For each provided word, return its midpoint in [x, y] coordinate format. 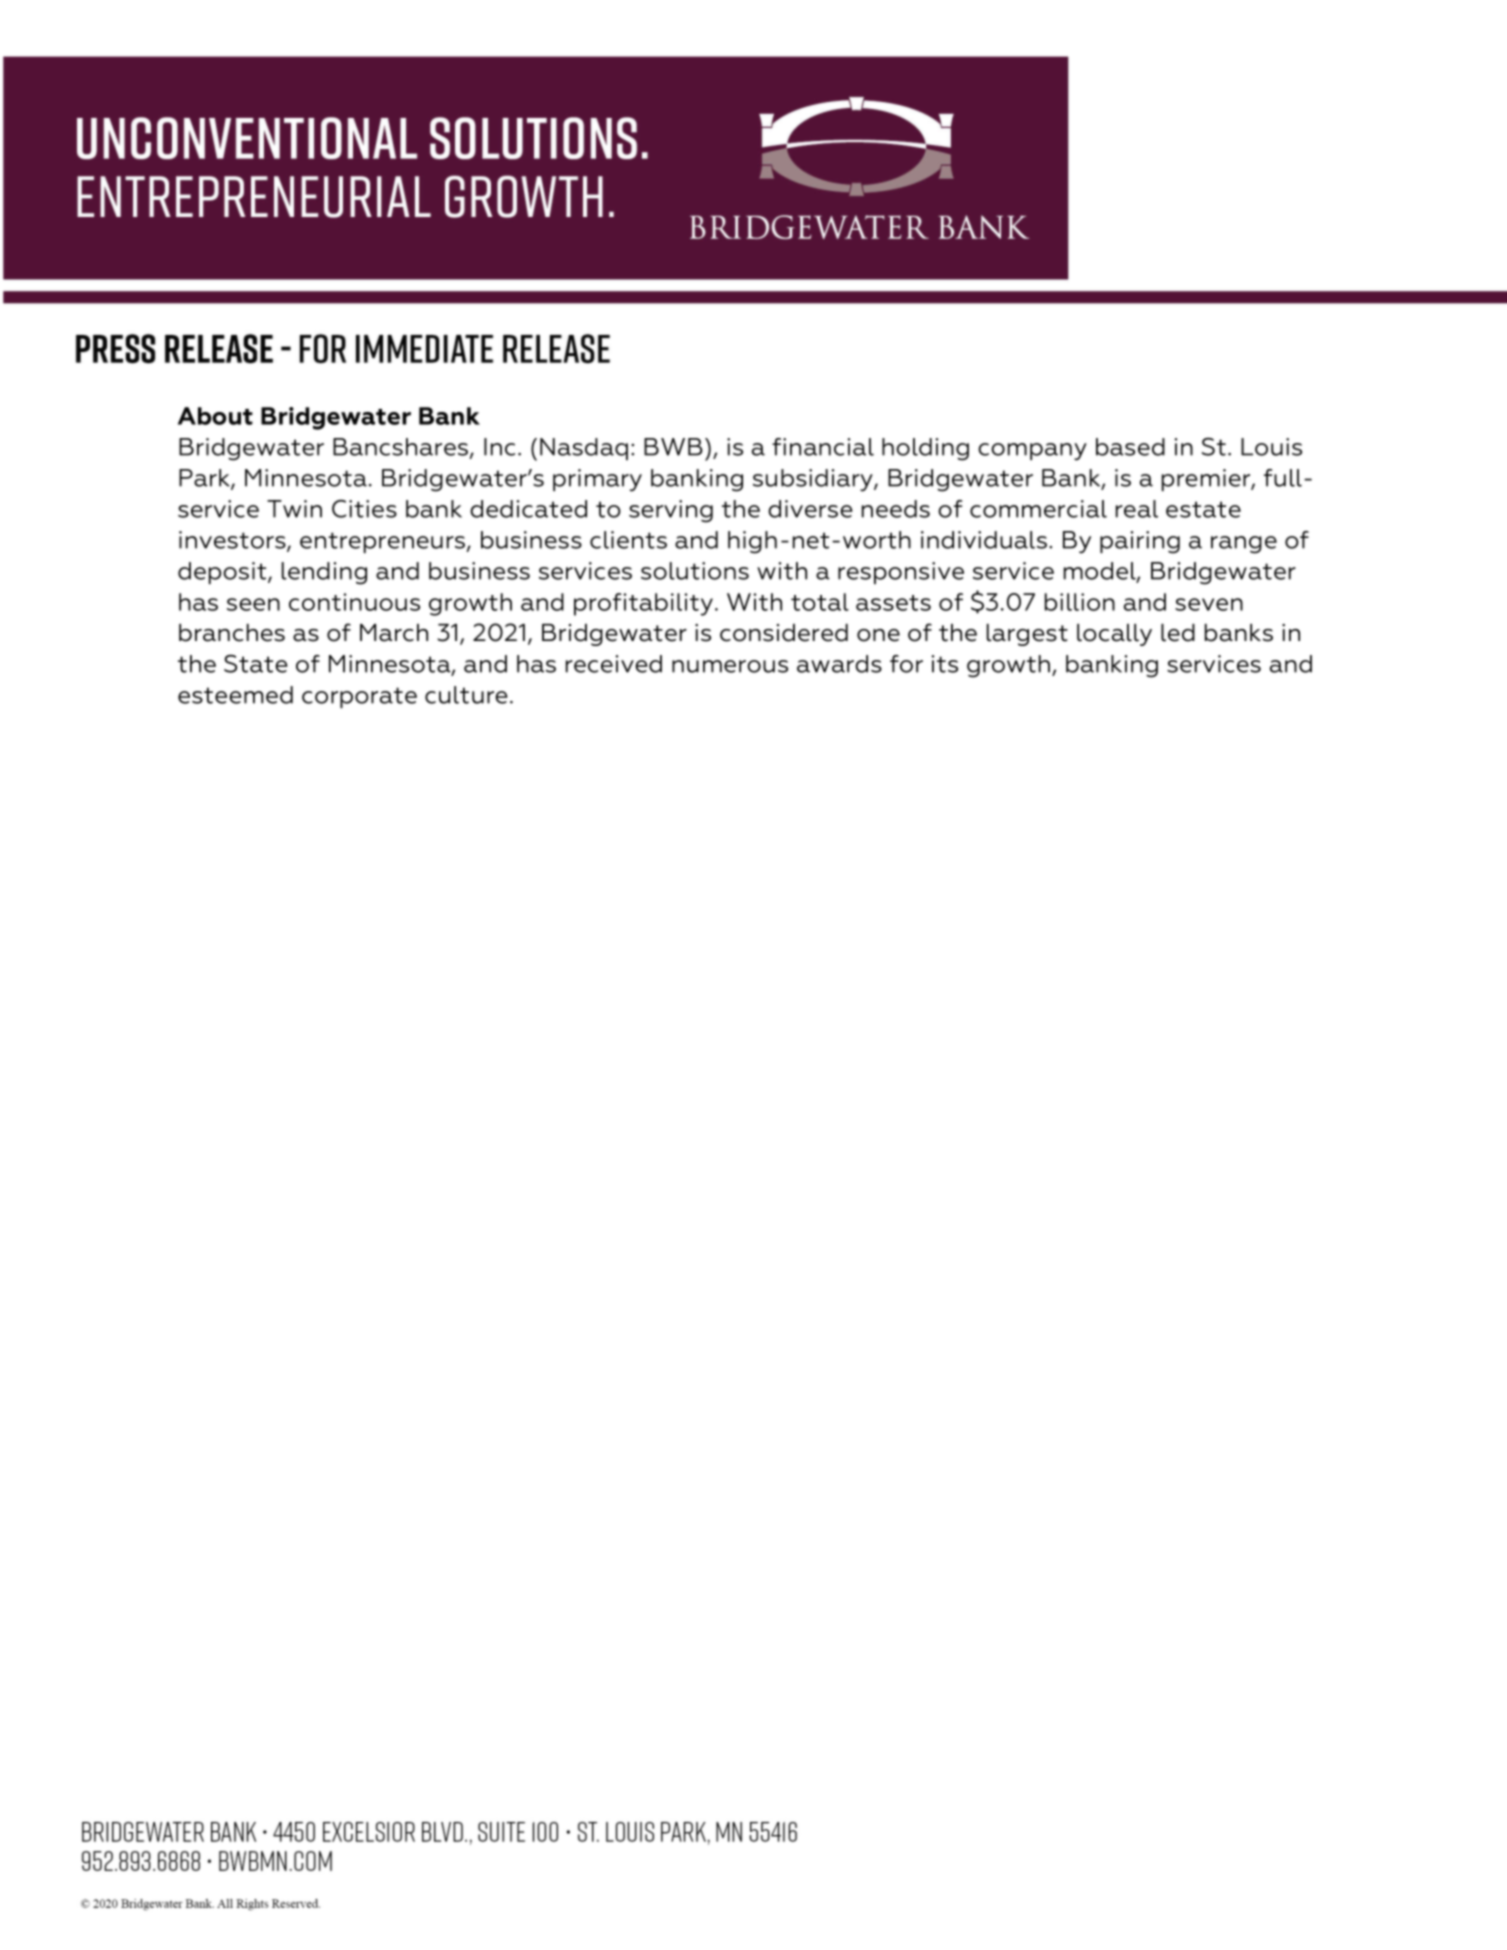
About [215, 416]
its [945, 664]
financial [823, 447]
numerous [730, 666]
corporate [359, 697]
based [1130, 447]
